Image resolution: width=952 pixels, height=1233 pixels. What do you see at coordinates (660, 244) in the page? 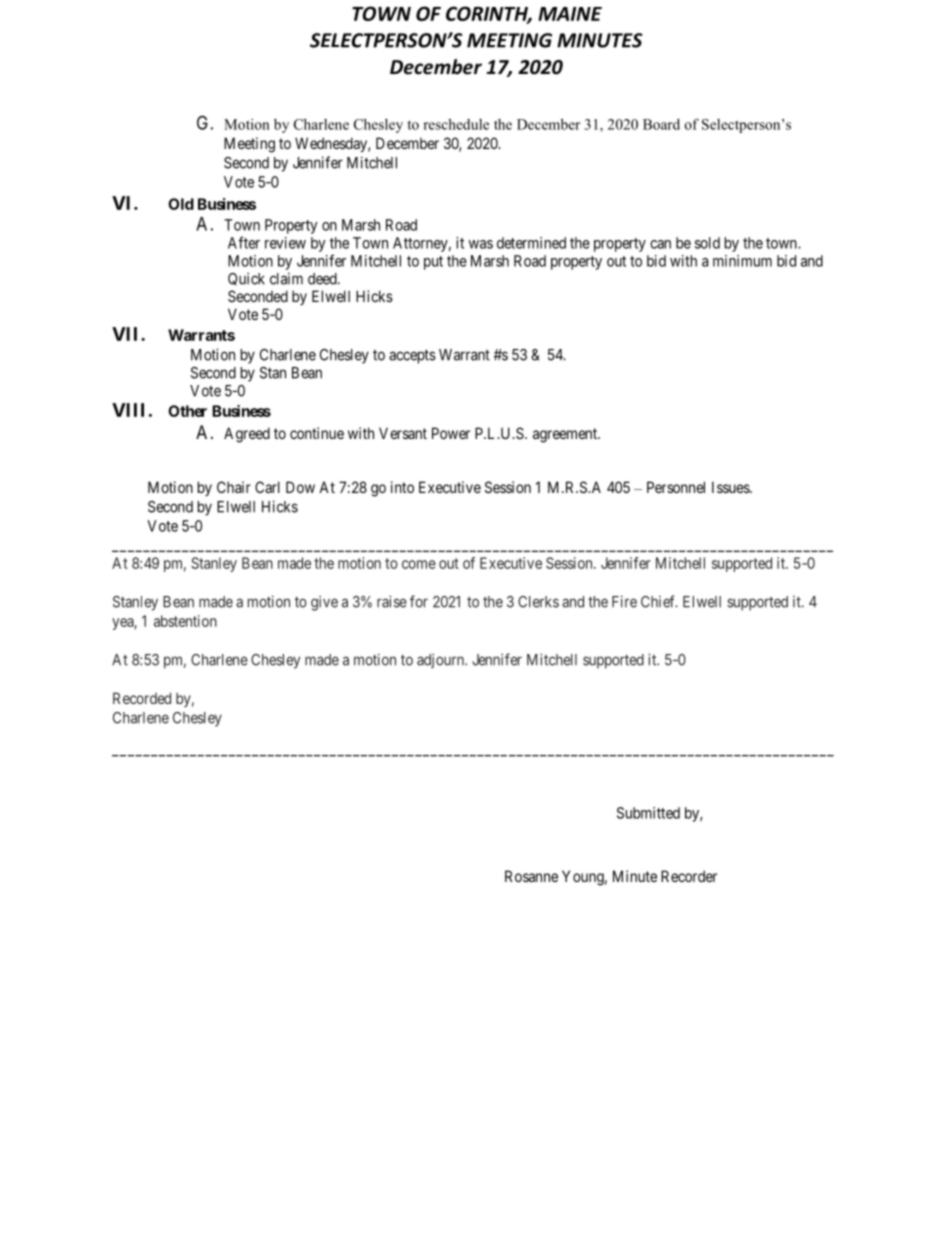
I see `can` at bounding box center [660, 244].
